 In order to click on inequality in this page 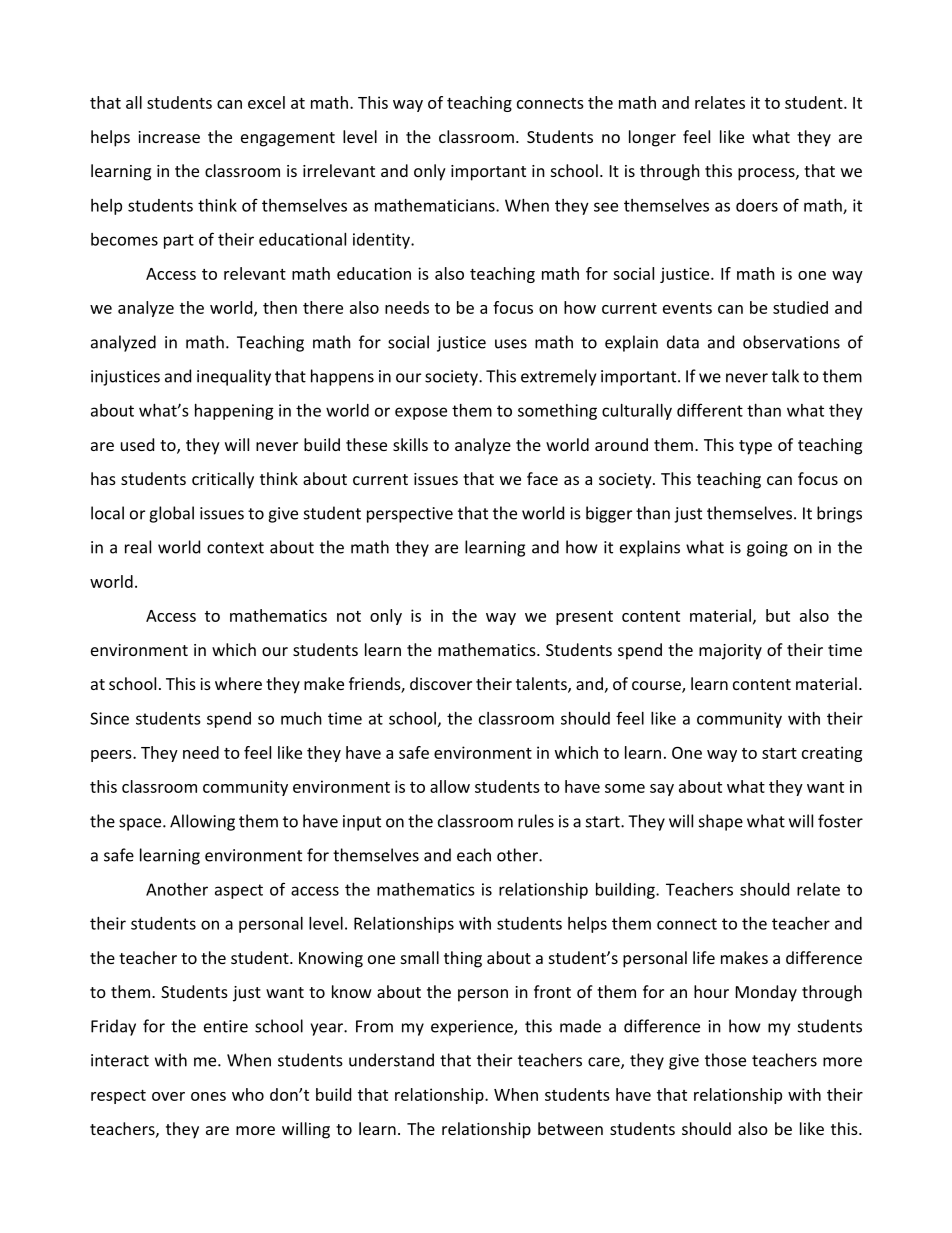, I will do `click(234, 377)`.
